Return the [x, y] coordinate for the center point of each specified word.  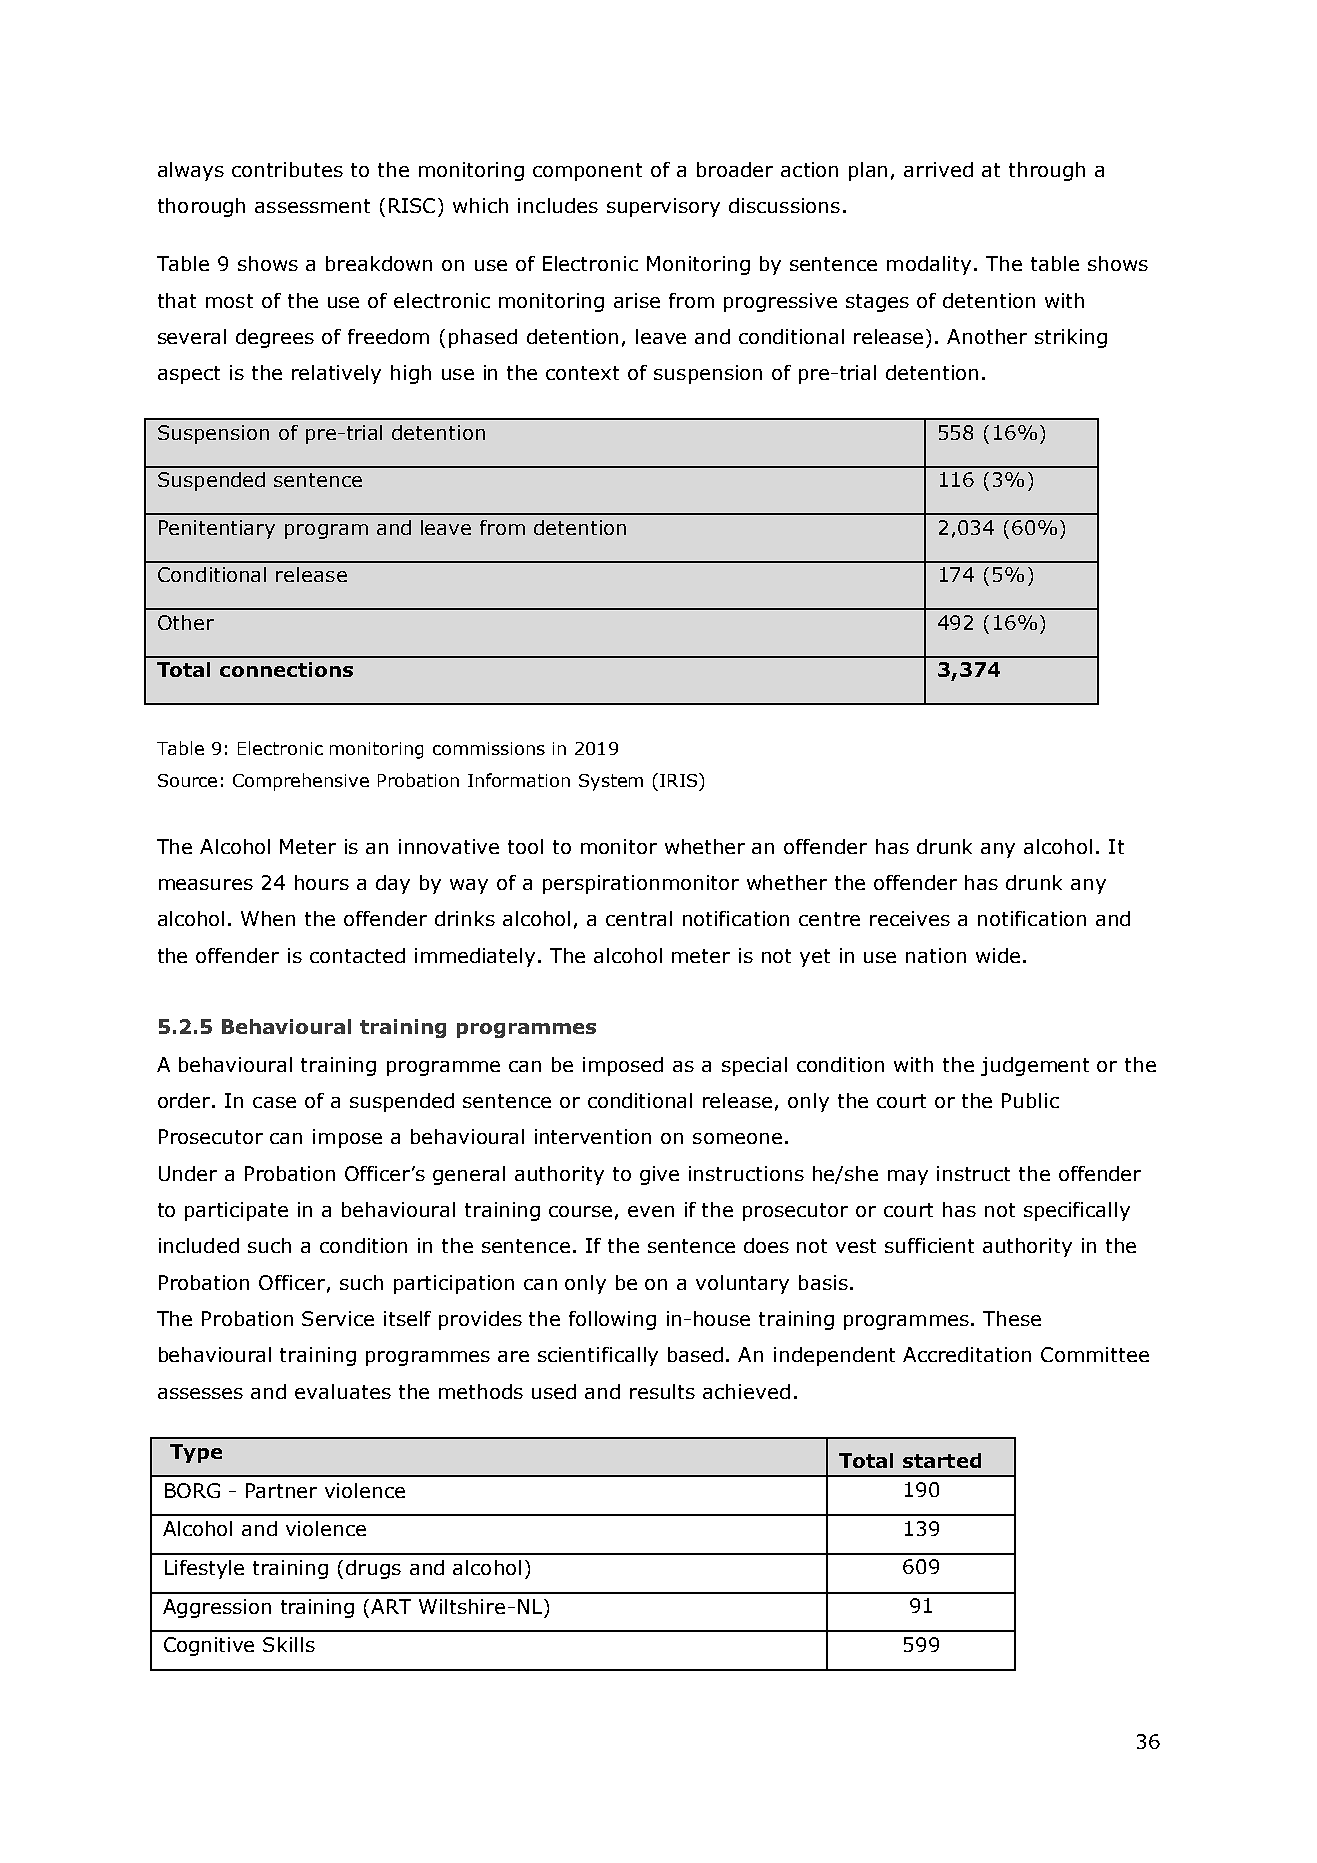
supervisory [663, 207]
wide [998, 955]
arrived [938, 169]
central [639, 918]
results [662, 1391]
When [268, 918]
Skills [289, 1644]
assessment [312, 206]
